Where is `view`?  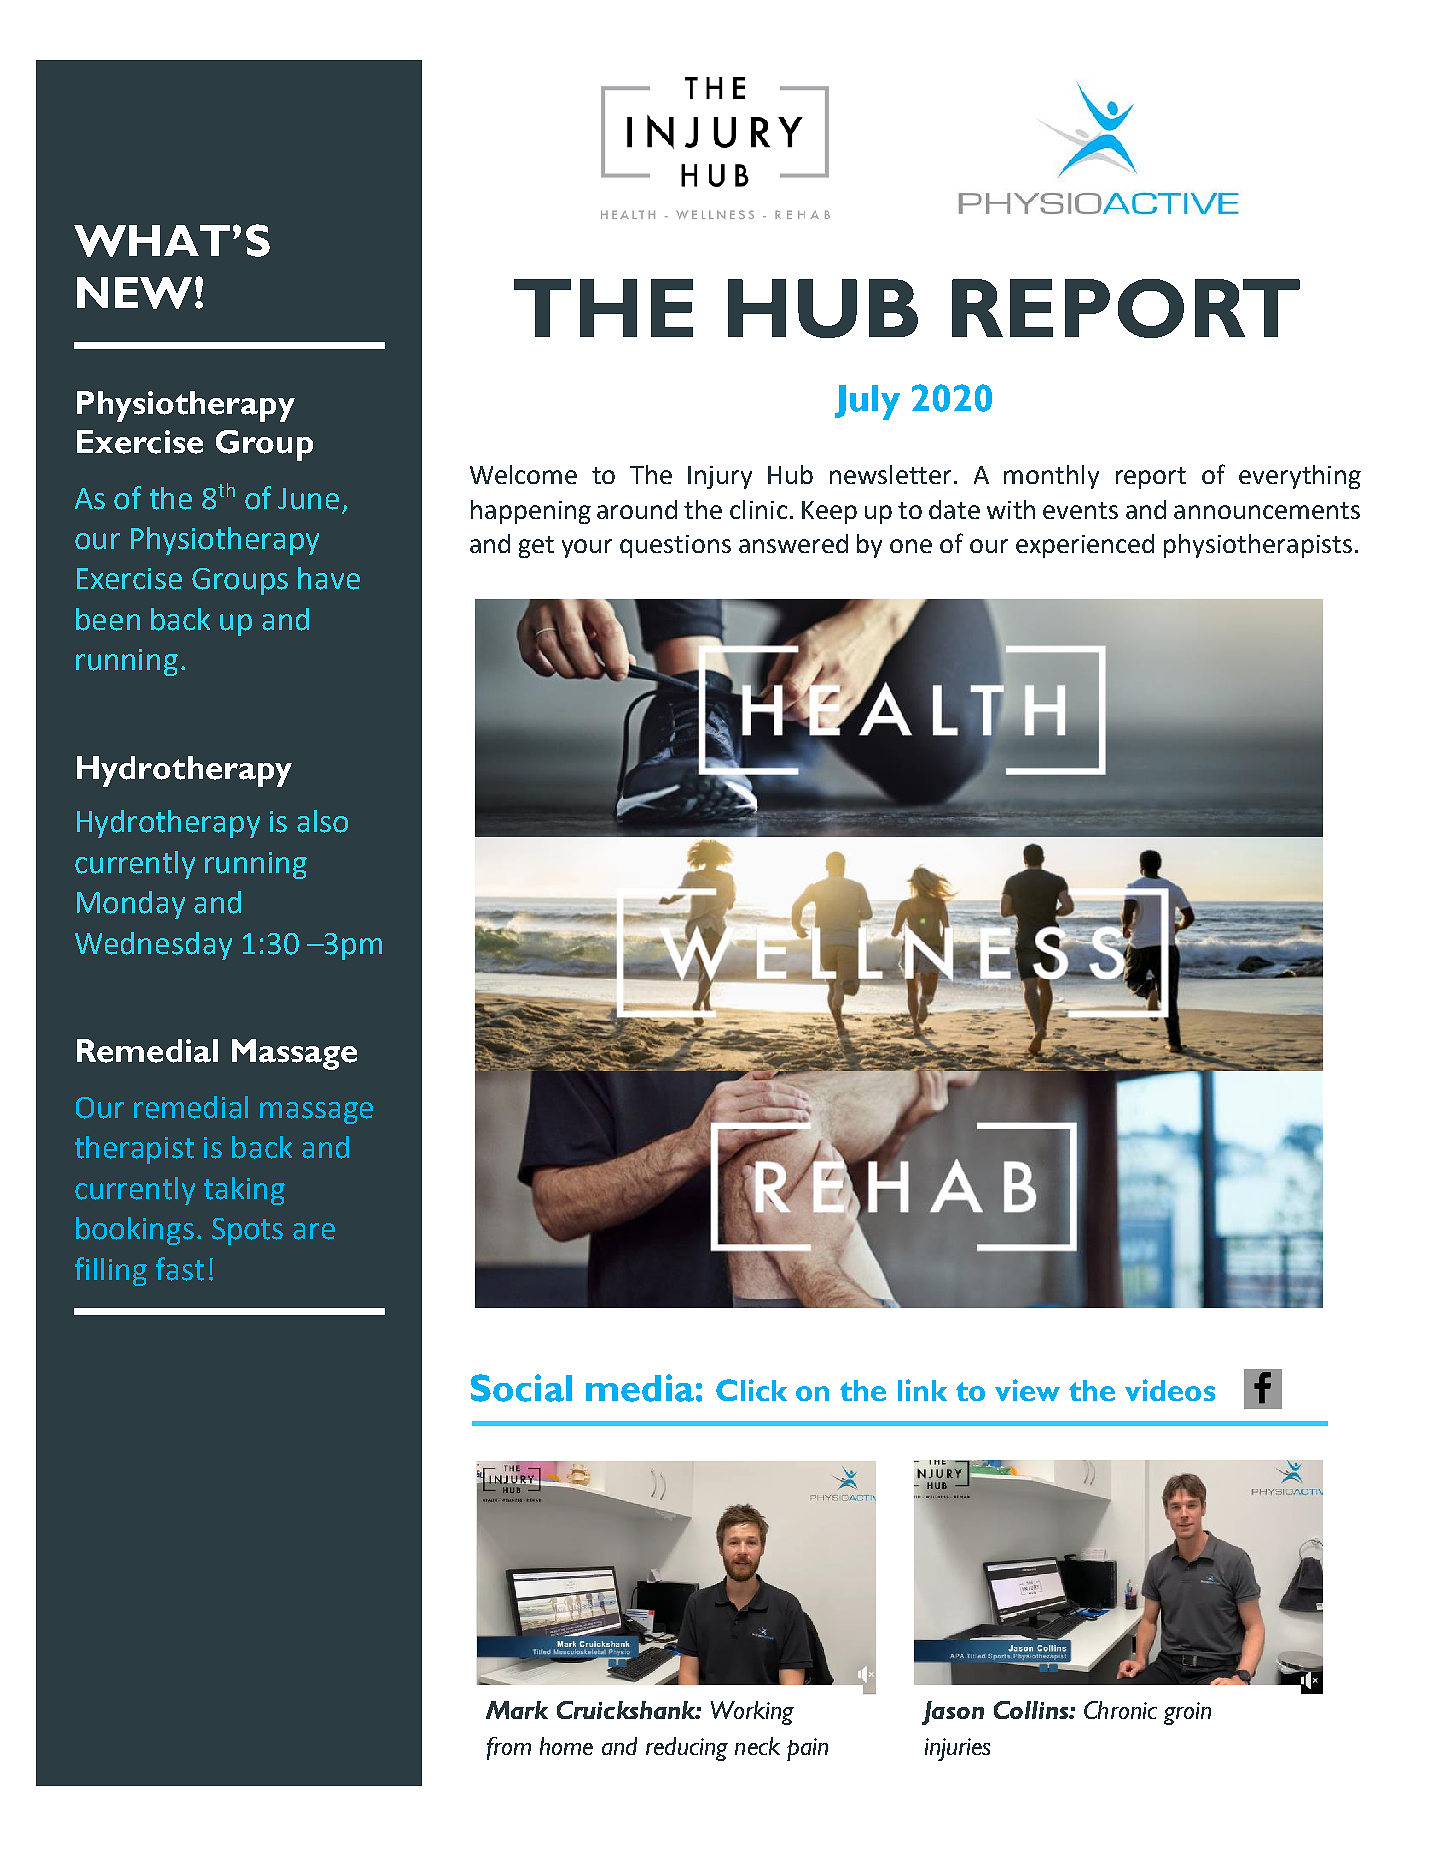
view is located at coordinates (1027, 1390).
